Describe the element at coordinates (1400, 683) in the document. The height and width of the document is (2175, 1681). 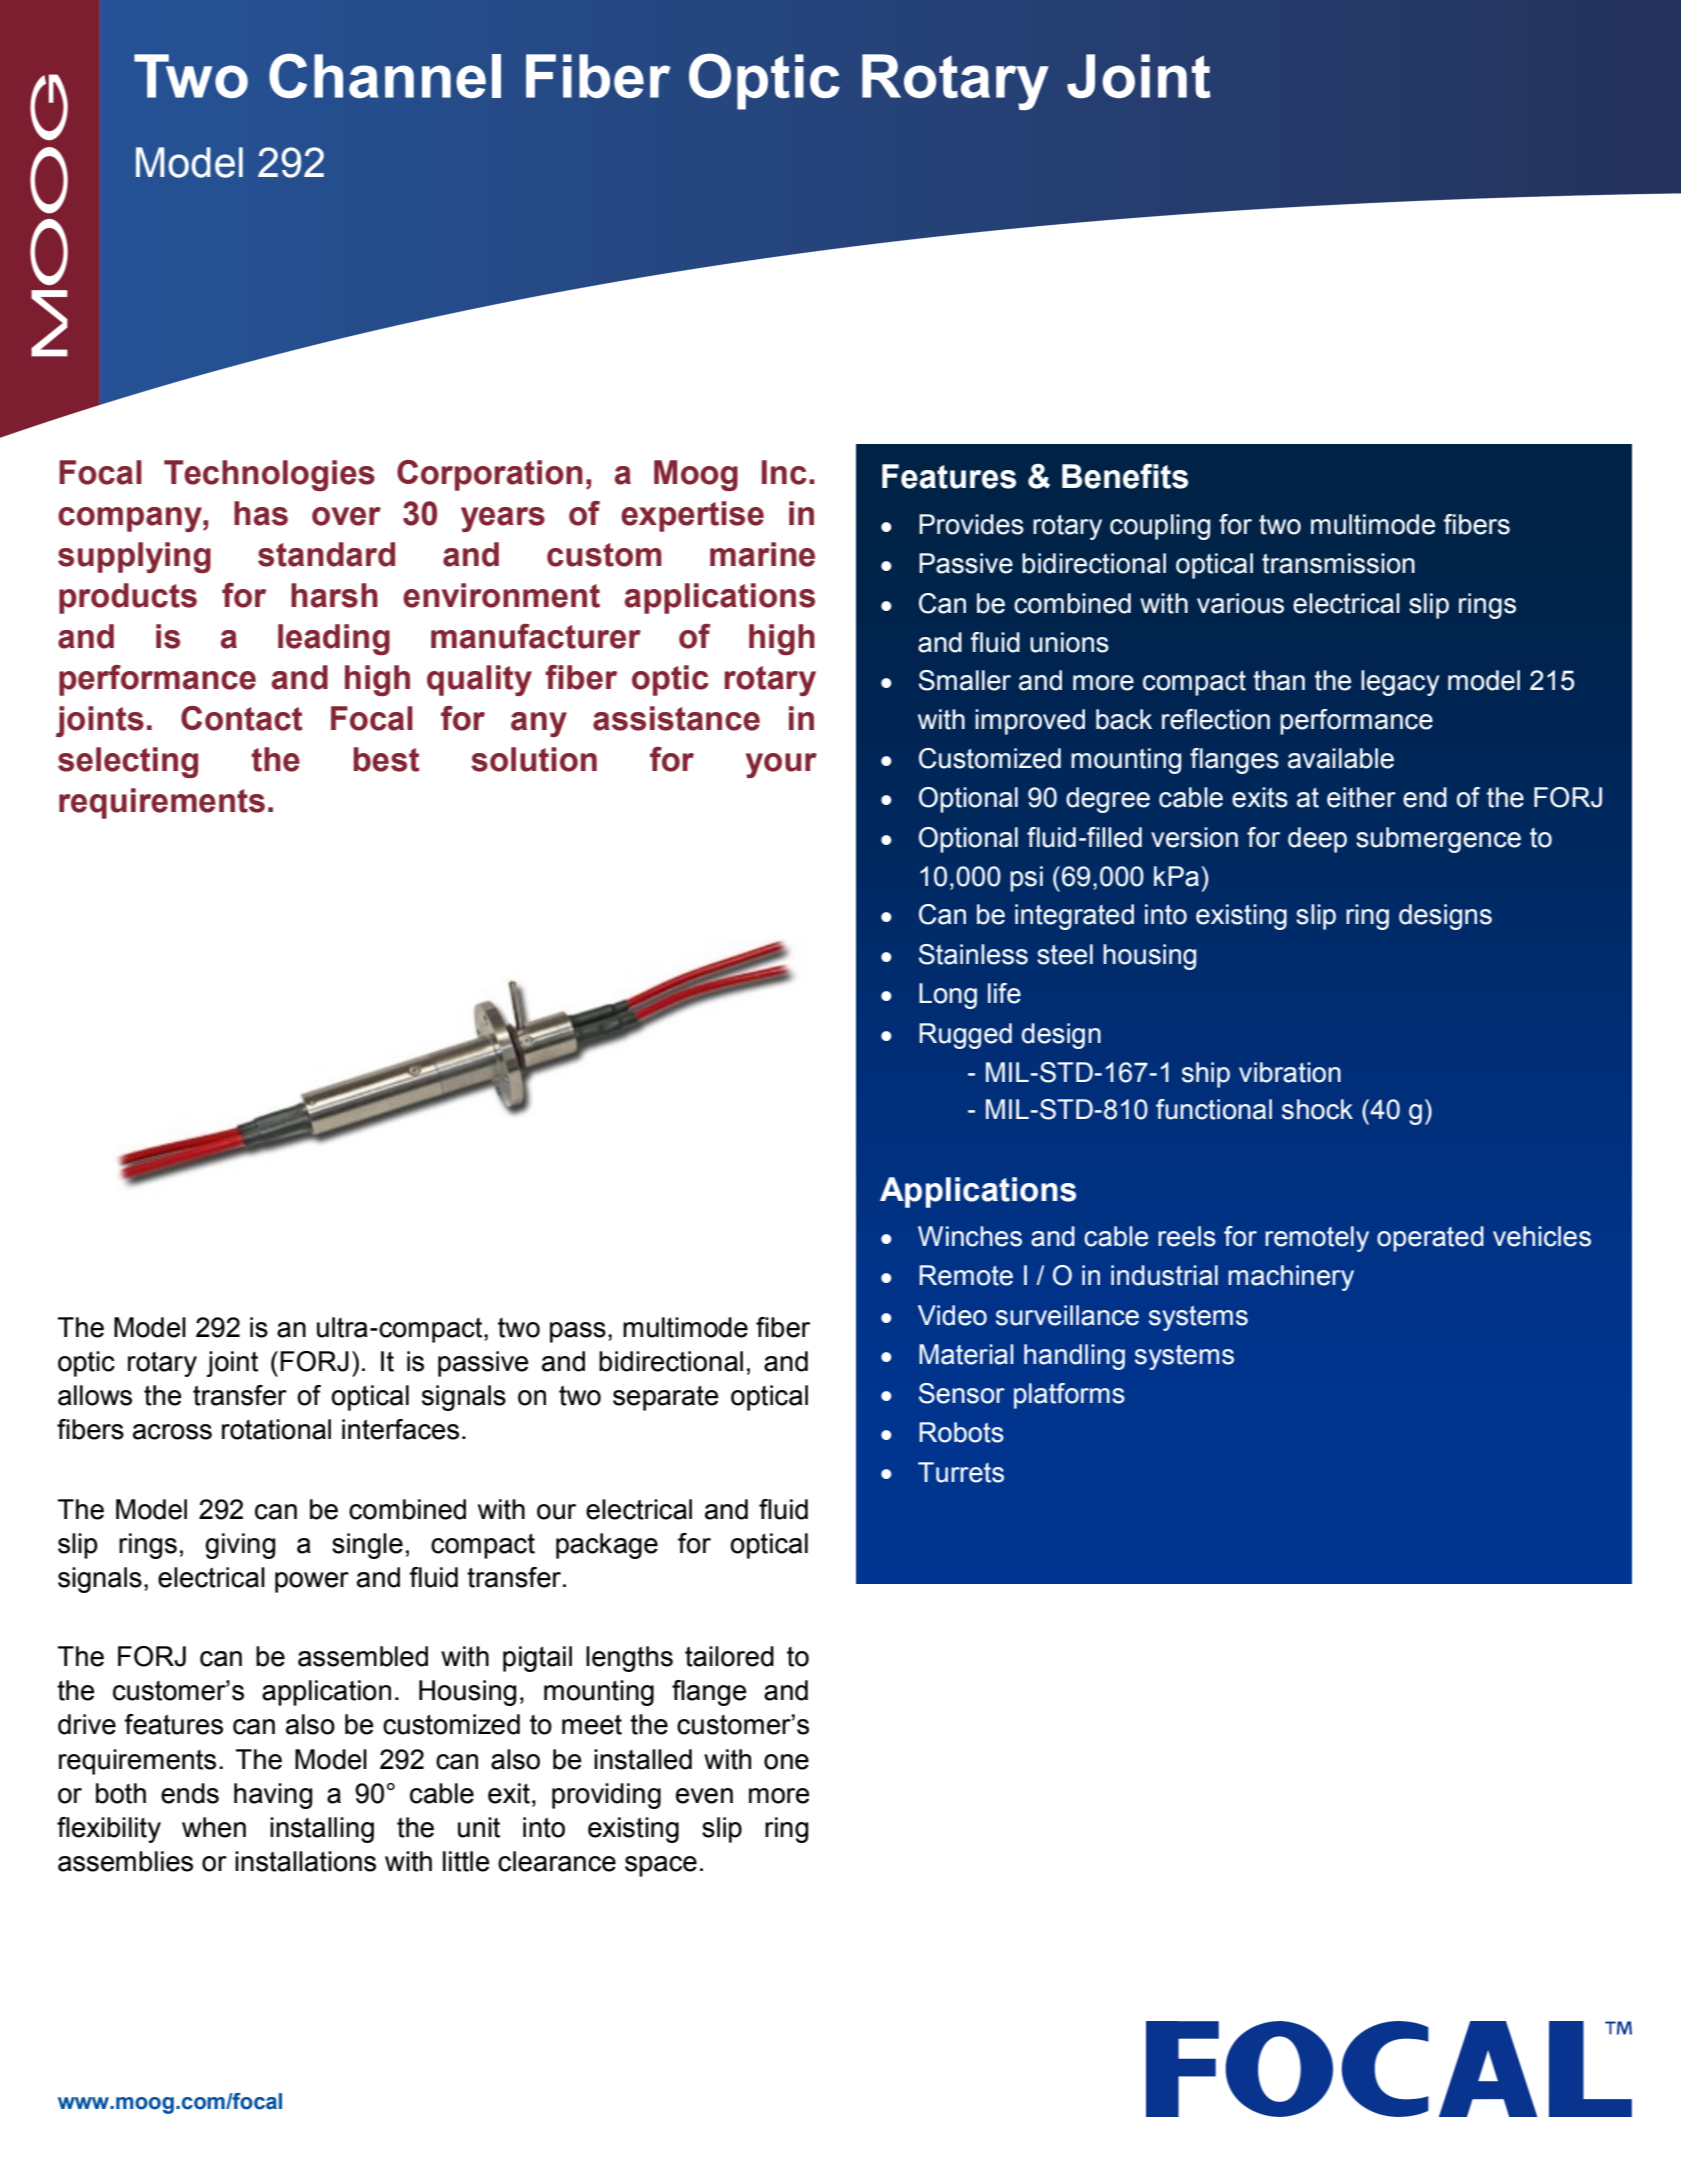
I see `legacy` at that location.
